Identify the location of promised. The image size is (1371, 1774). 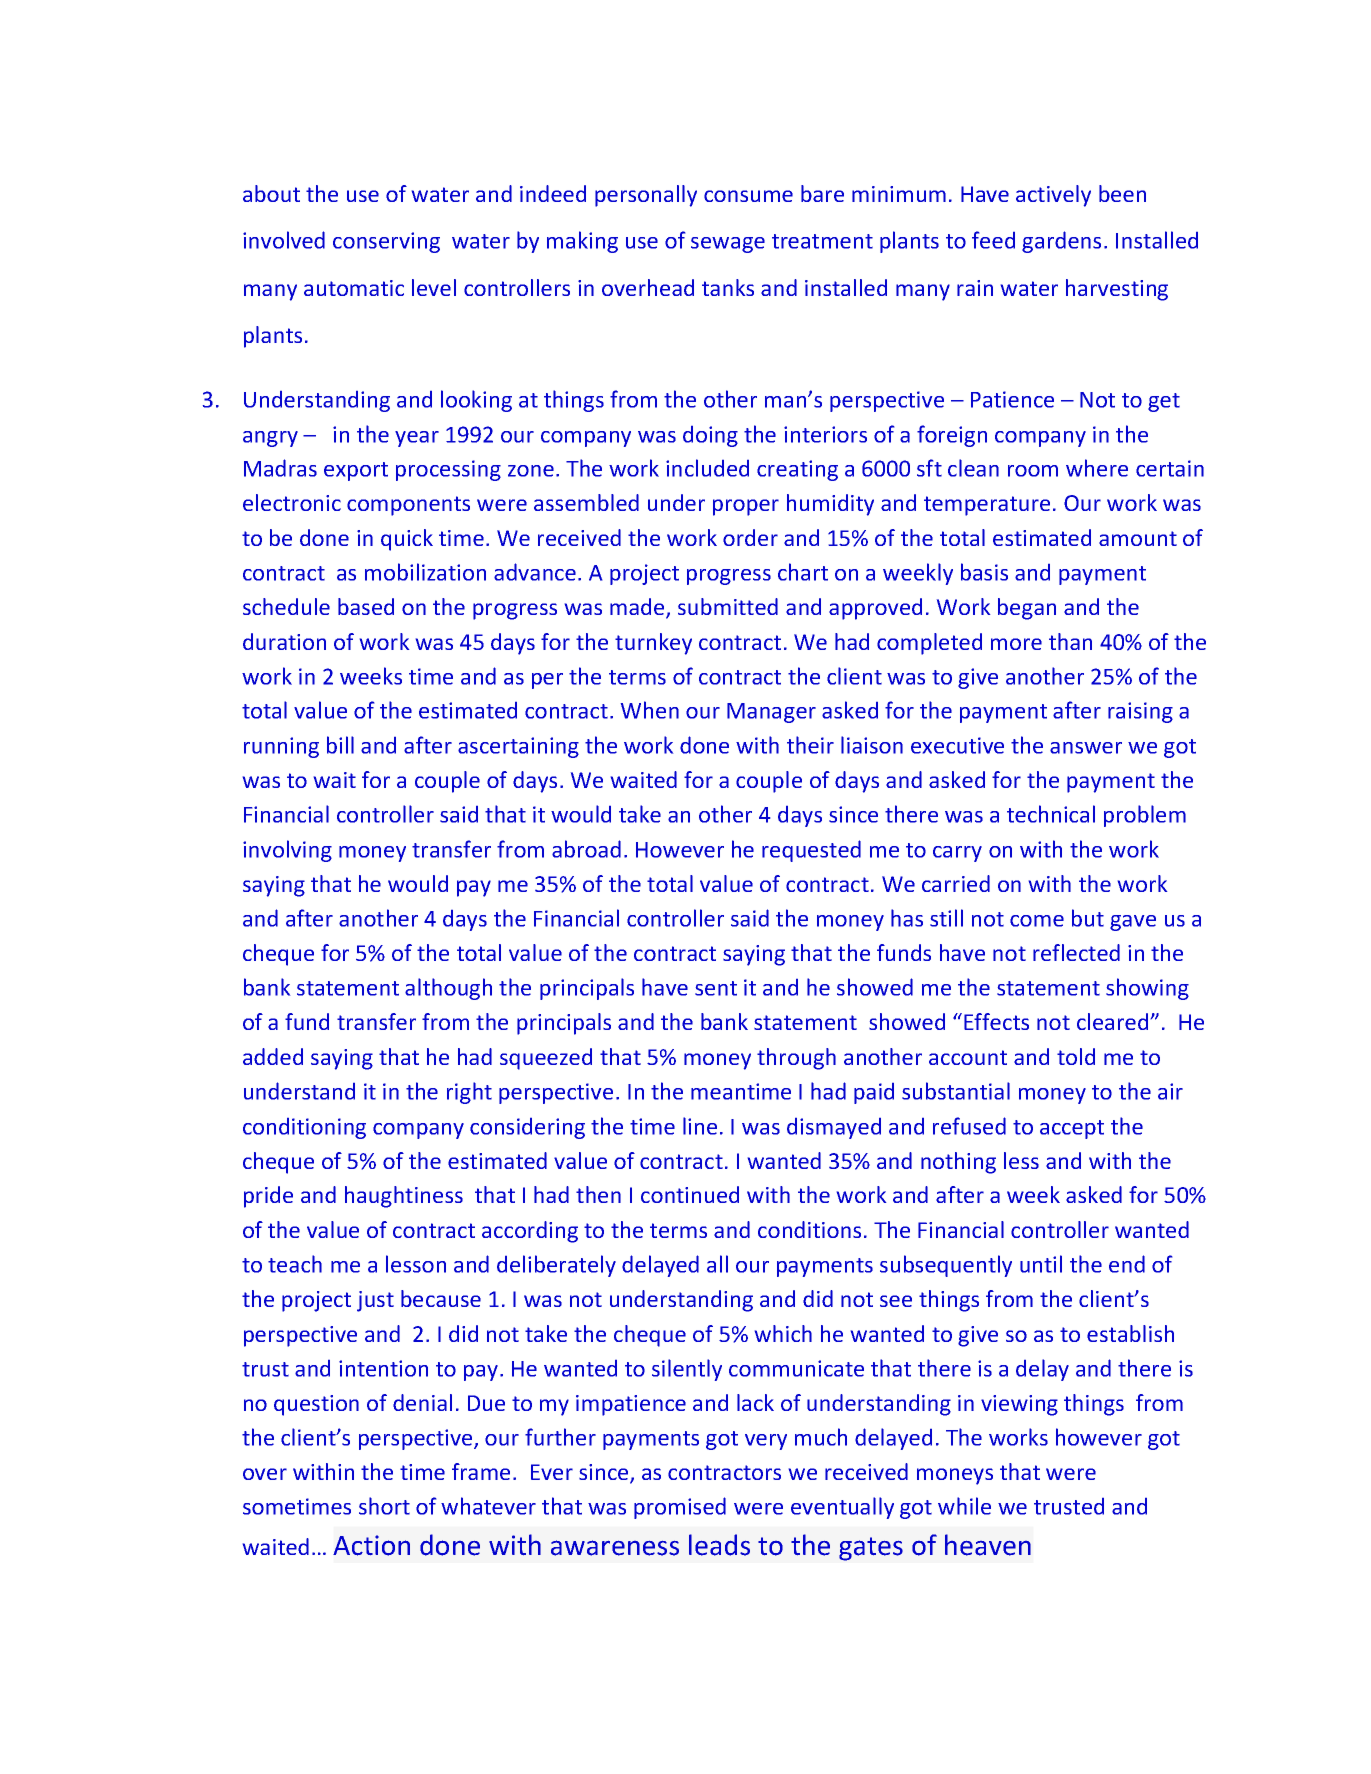
(680, 1508).
